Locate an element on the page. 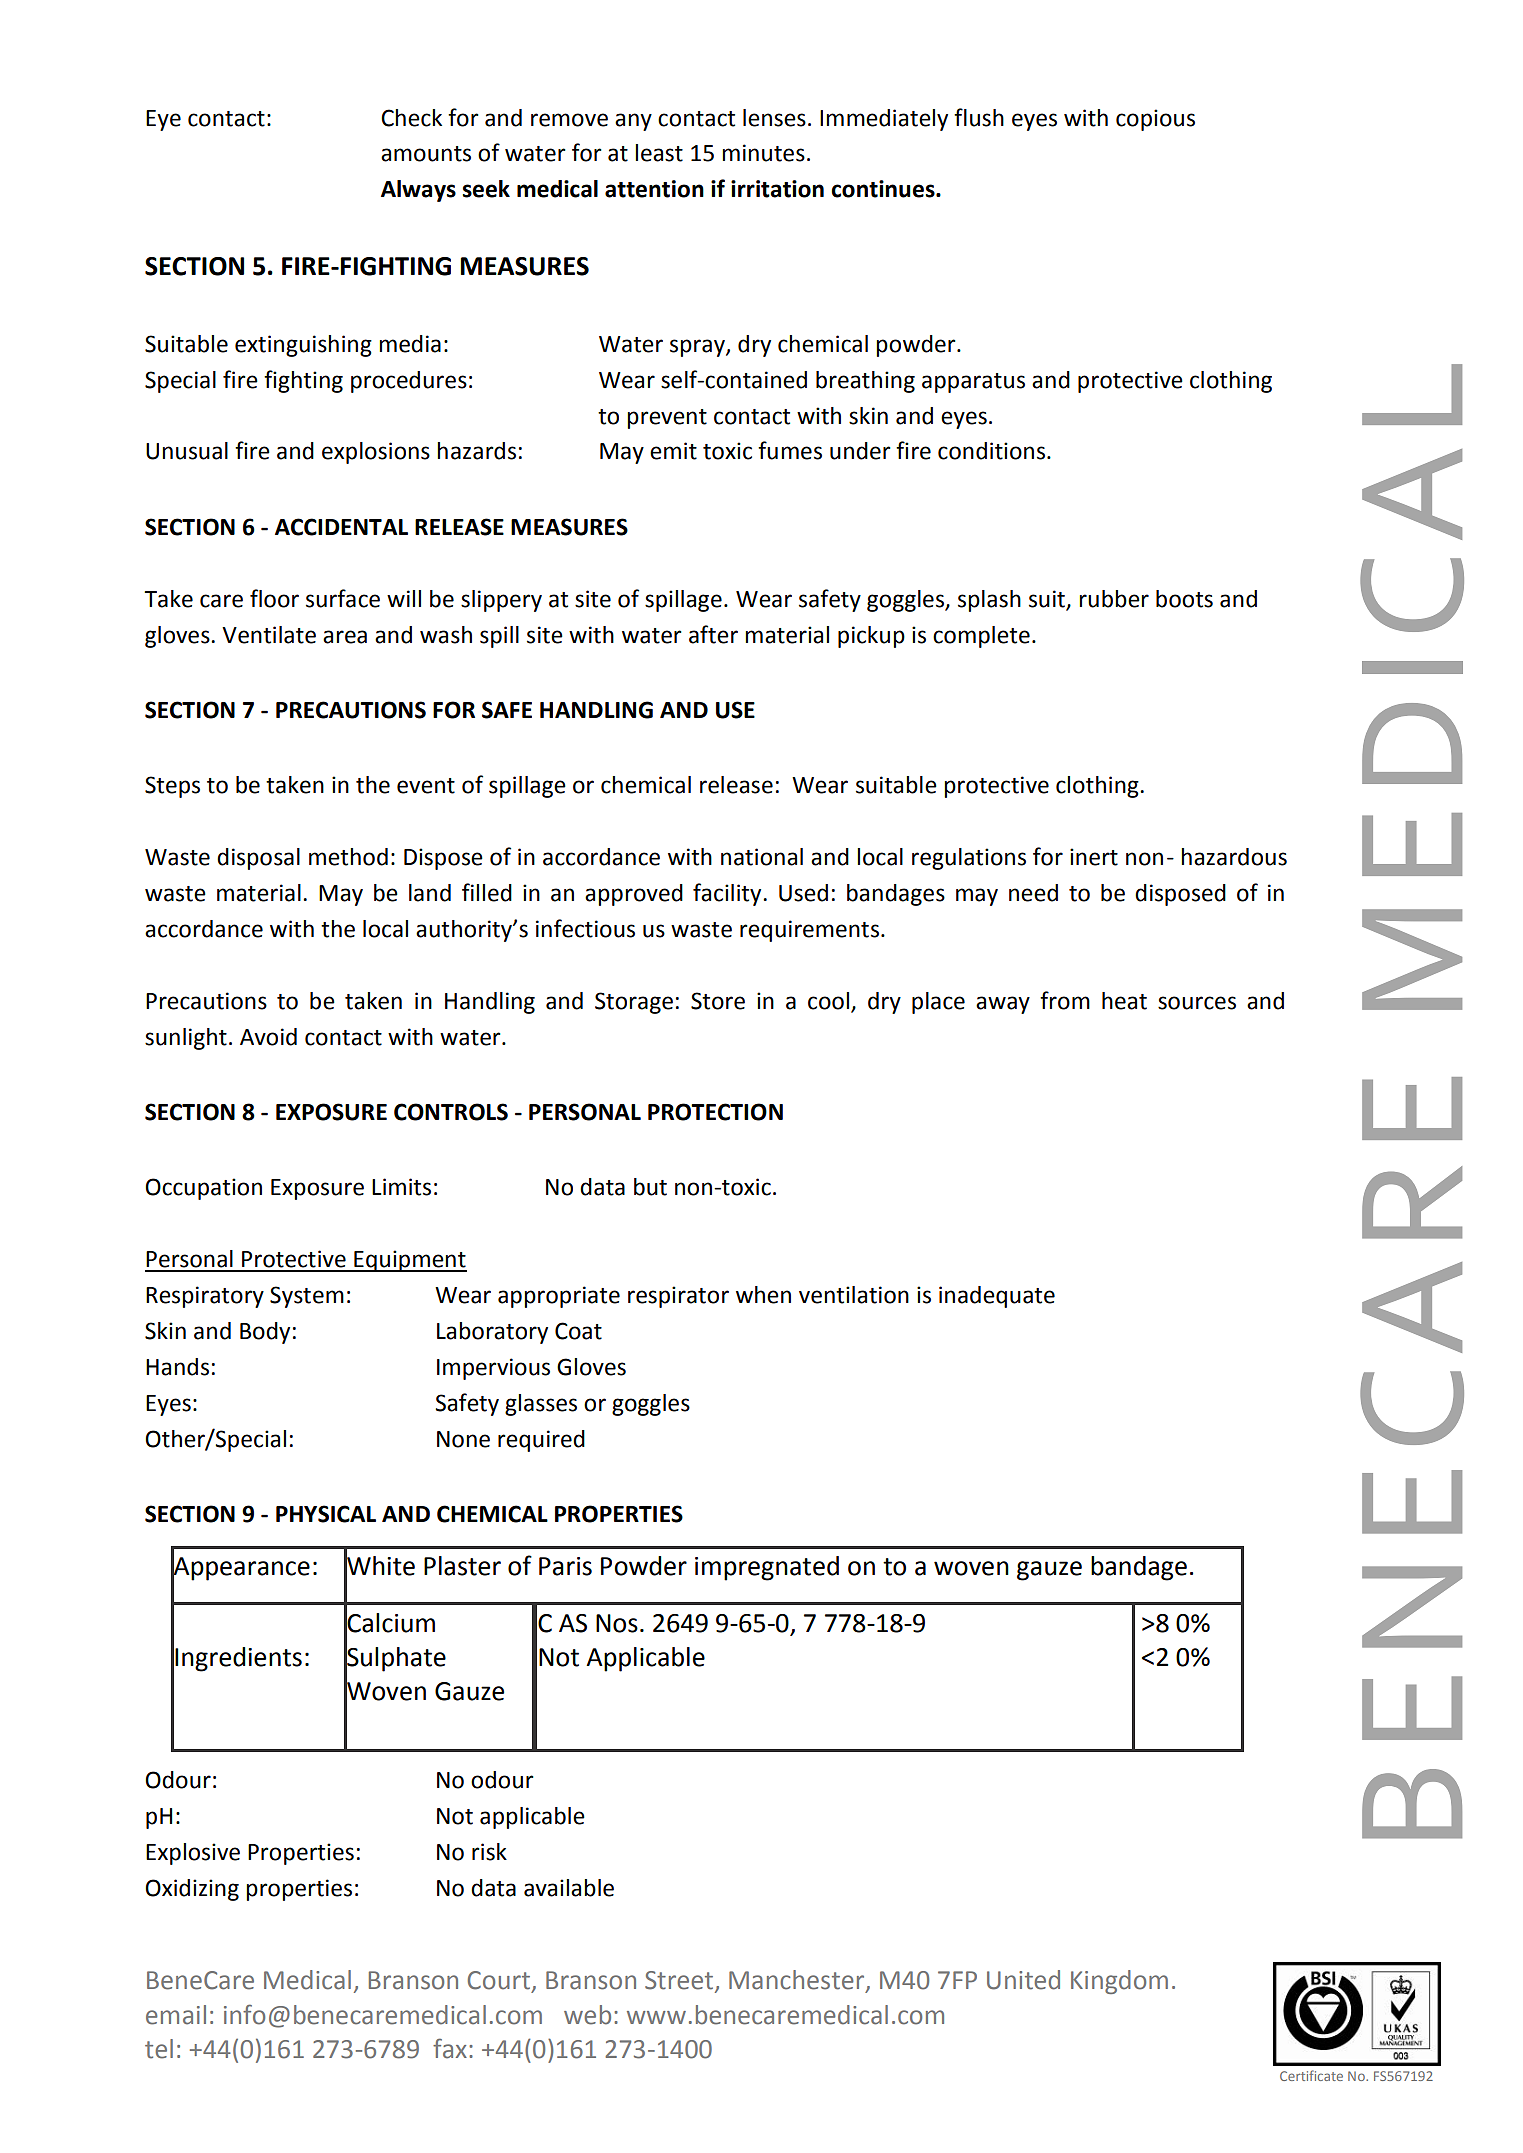 The height and width of the image is (2153, 1523). Certificate is located at coordinates (1311, 2075).
